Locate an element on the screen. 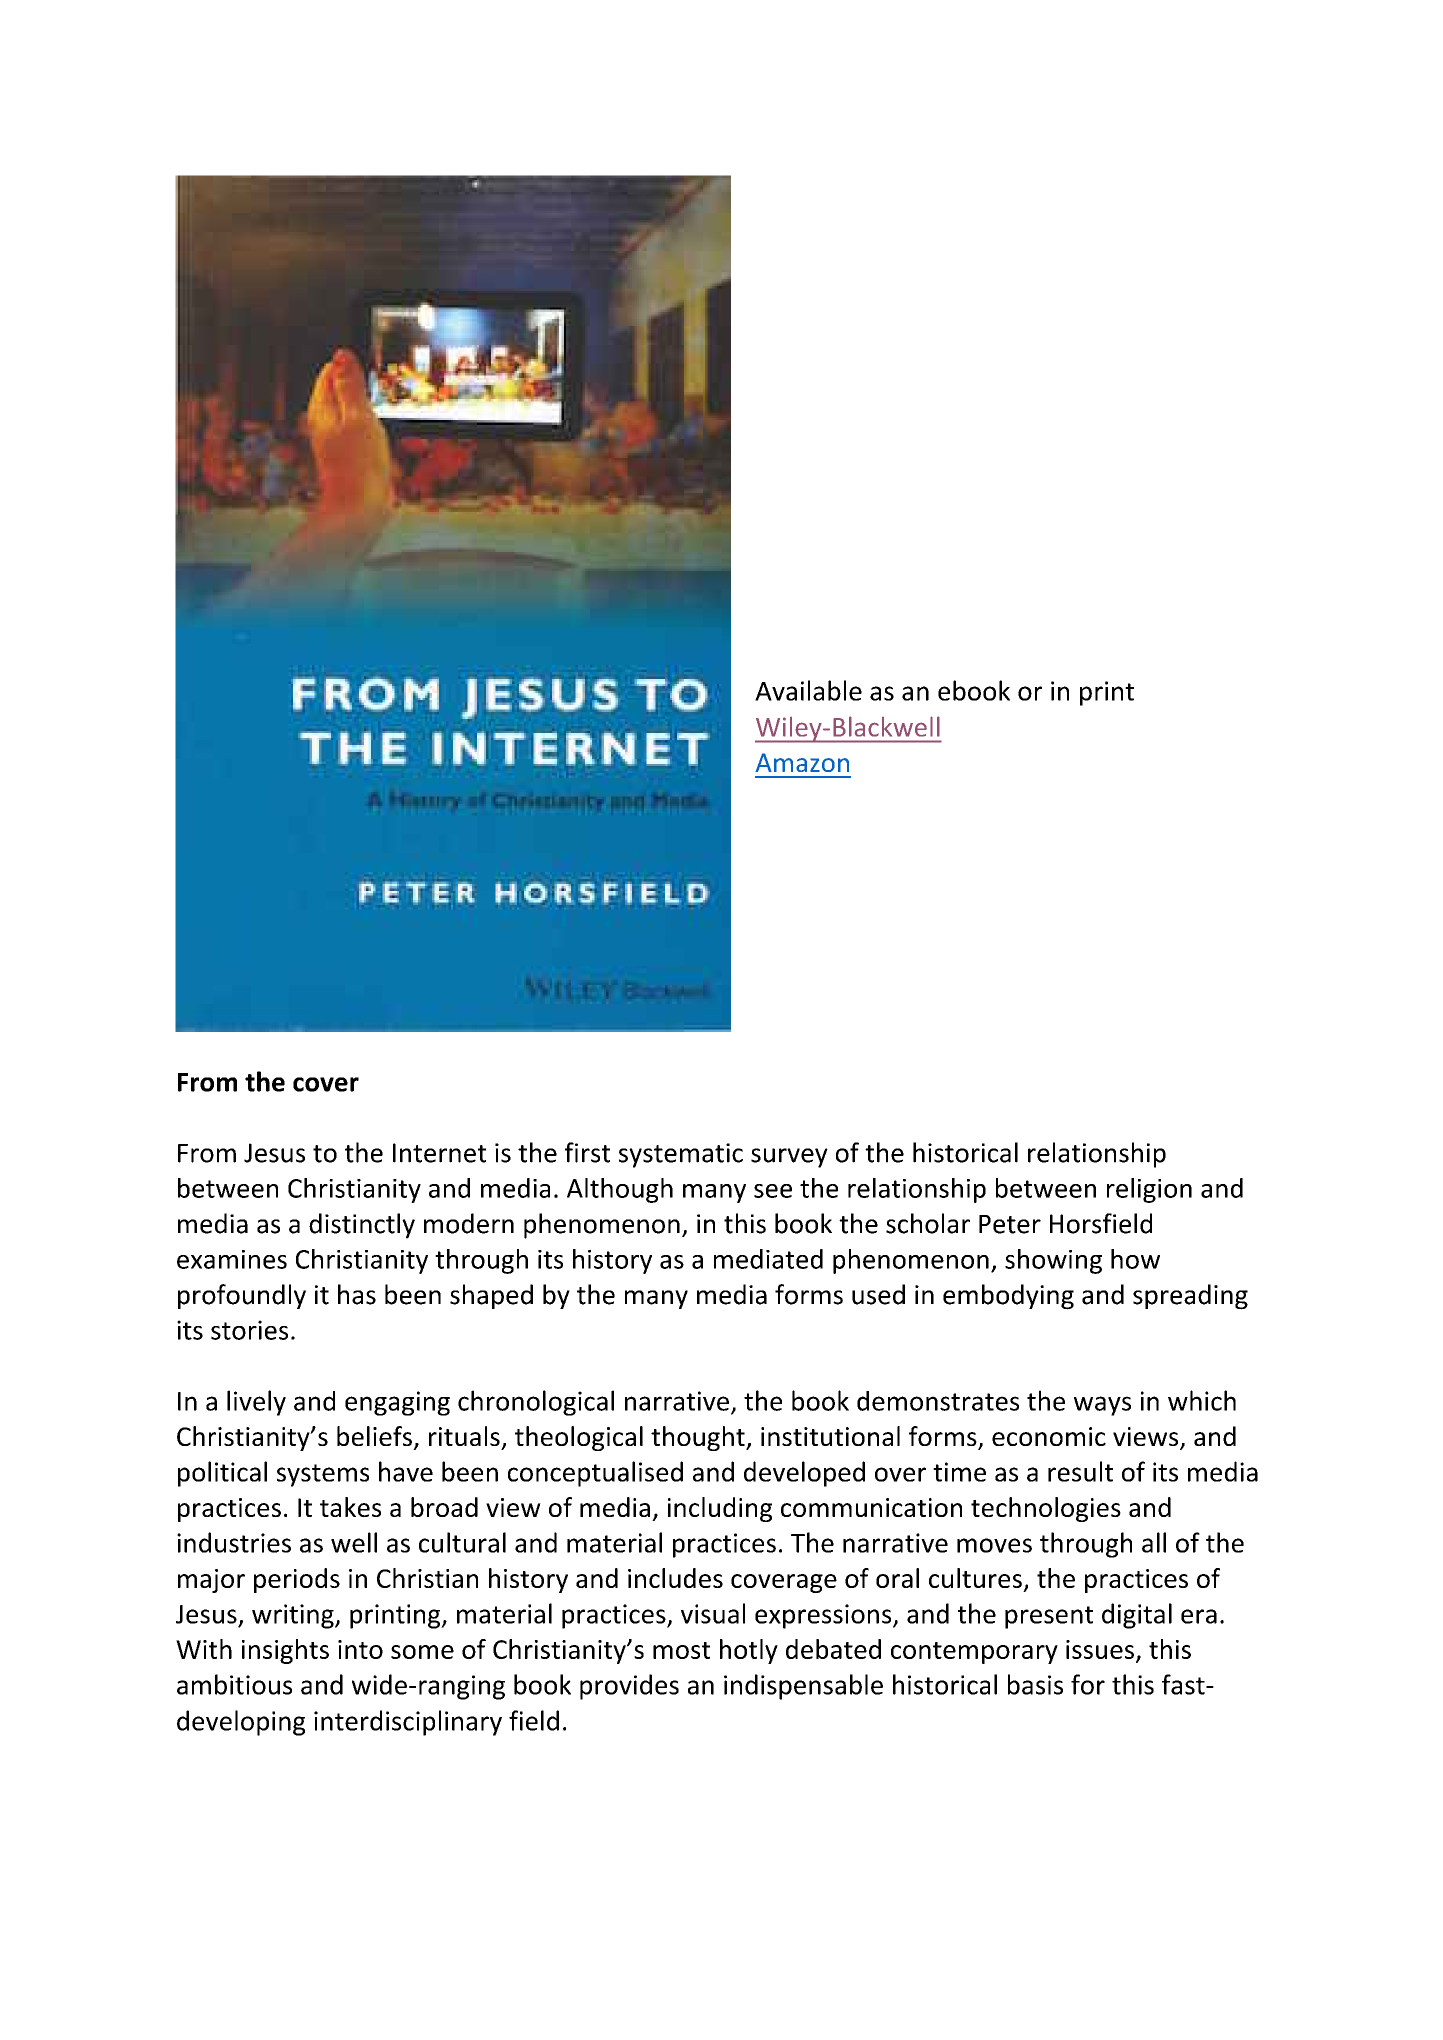 This screenshot has width=1443, height=2040. survey is located at coordinates (789, 1158).
